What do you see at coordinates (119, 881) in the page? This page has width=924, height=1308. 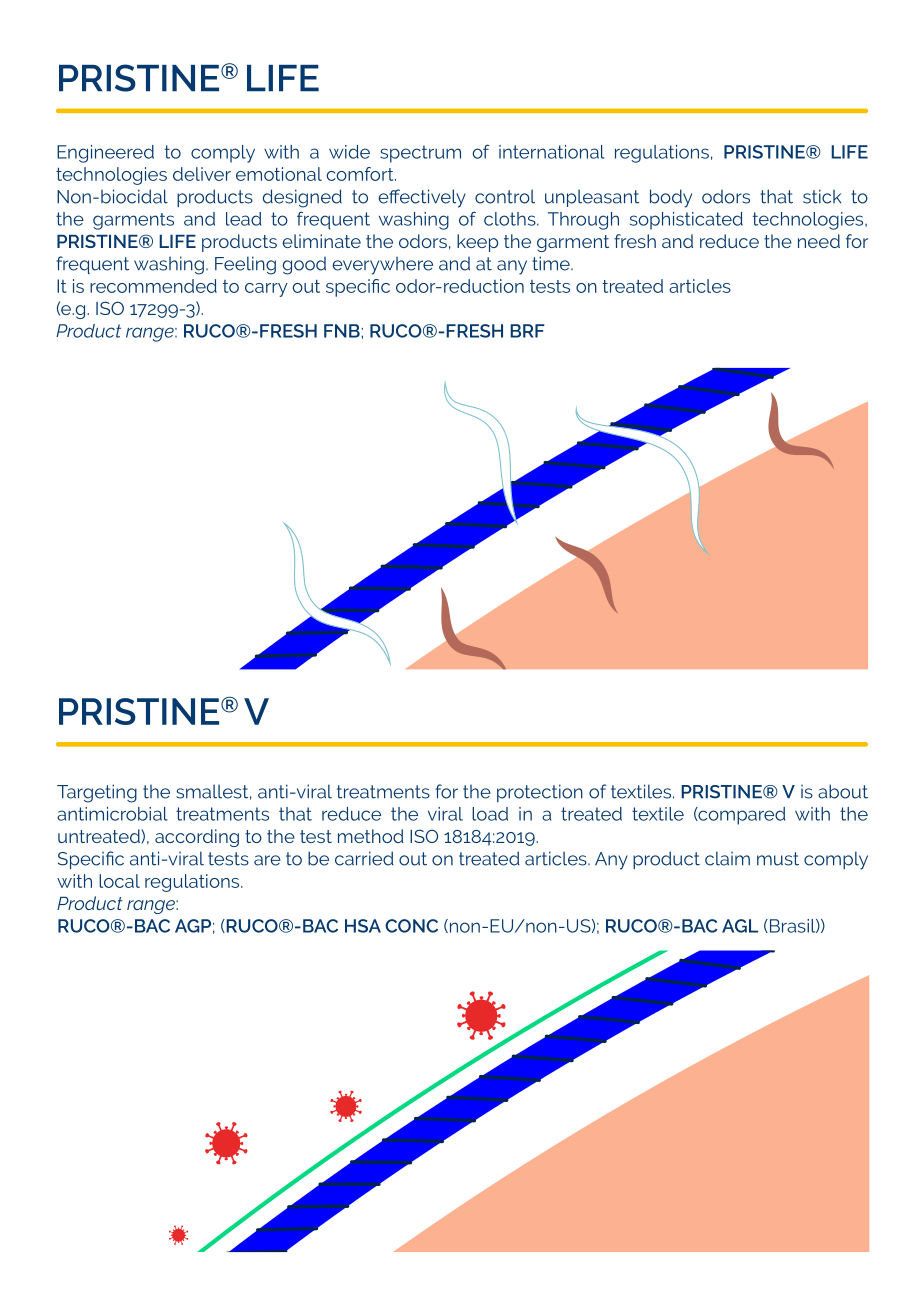 I see `local` at bounding box center [119, 881].
